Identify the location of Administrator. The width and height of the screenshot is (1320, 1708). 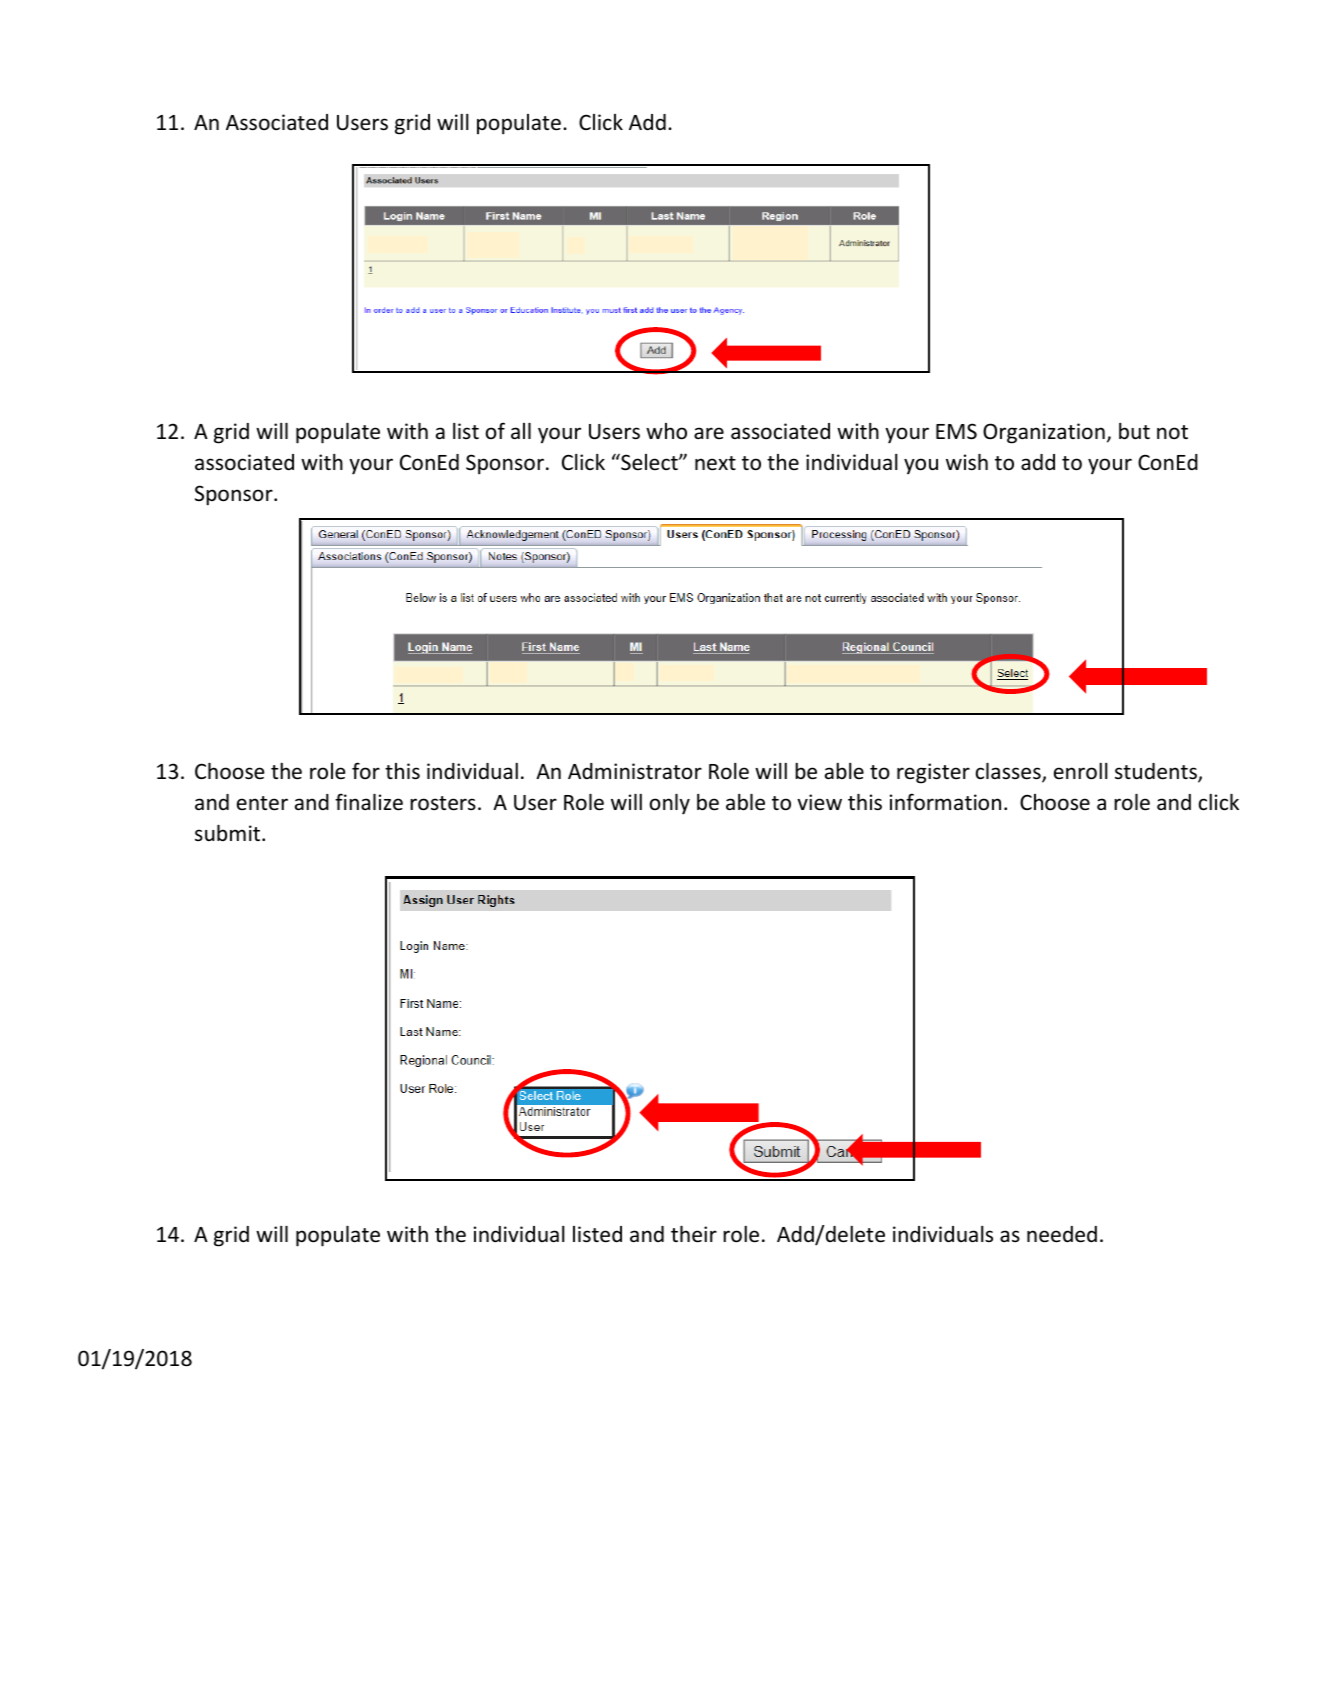
(635, 771).
